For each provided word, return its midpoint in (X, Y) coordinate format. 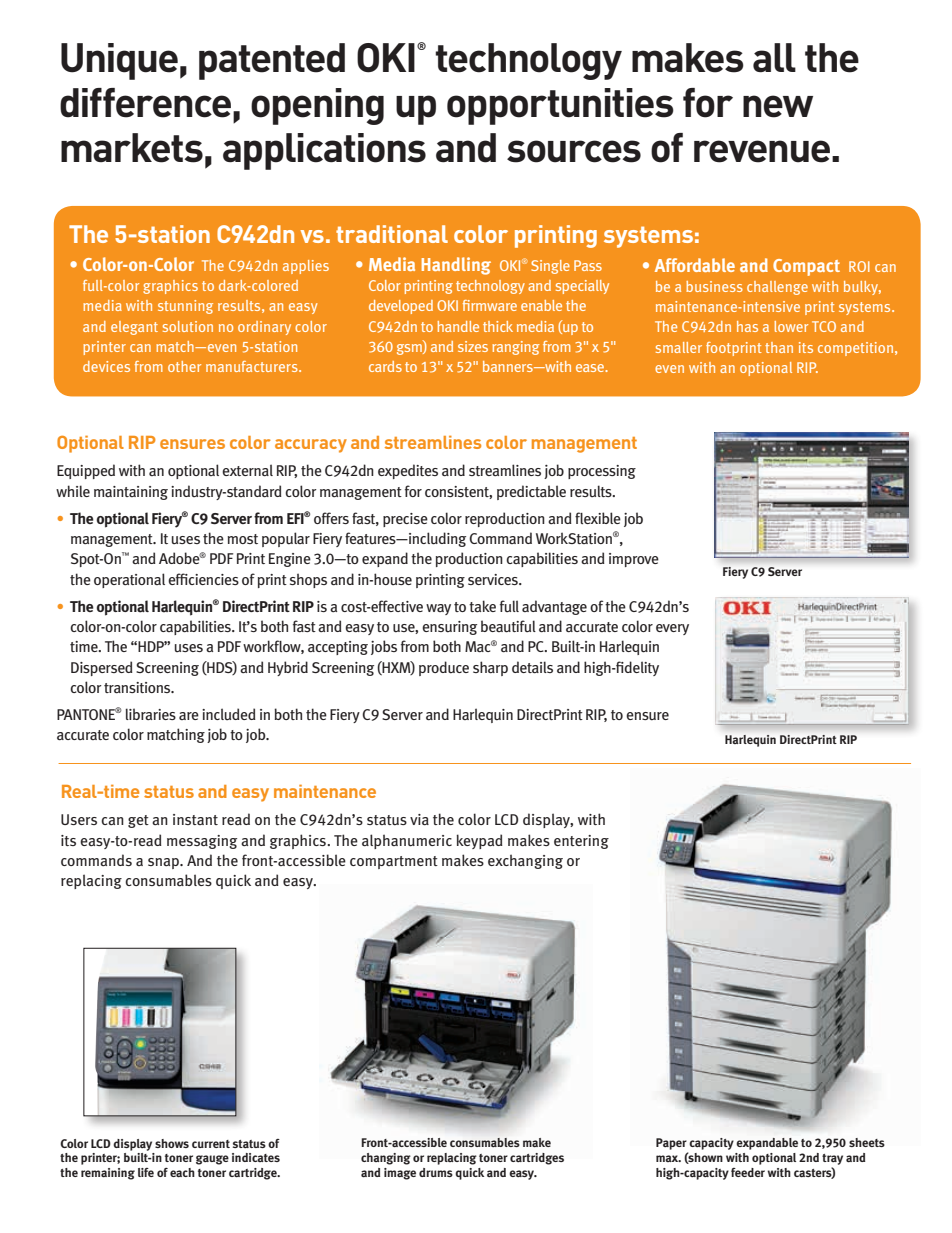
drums (436, 1172)
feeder (748, 1172)
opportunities (560, 106)
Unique (119, 61)
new (778, 106)
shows (172, 1143)
